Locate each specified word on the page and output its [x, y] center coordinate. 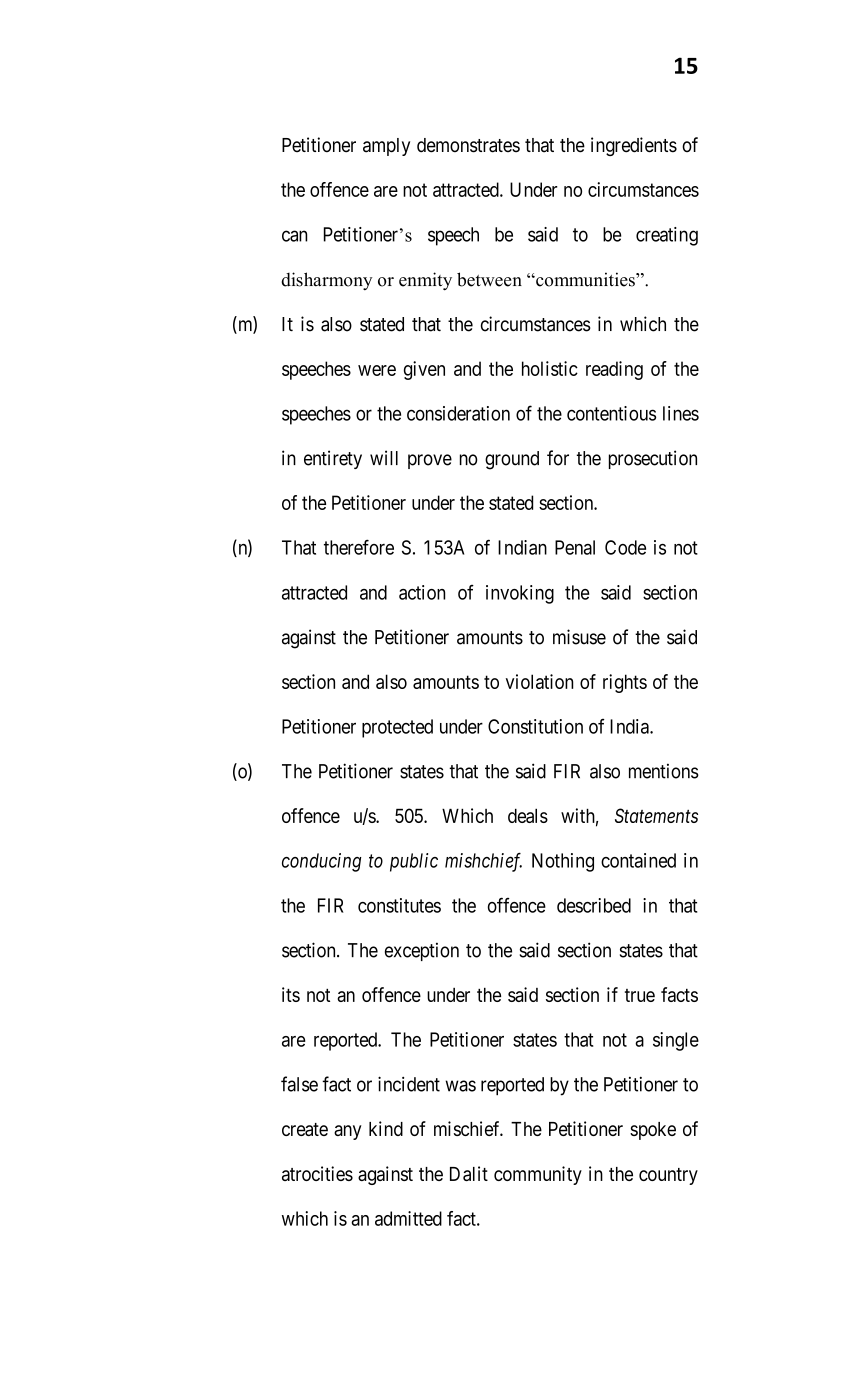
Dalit [469, 1173]
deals [528, 815]
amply [386, 147]
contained [638, 860]
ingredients [634, 146]
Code [625, 547]
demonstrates [468, 145]
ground [512, 460]
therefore [359, 547]
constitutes [399, 905]
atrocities [317, 1173]
